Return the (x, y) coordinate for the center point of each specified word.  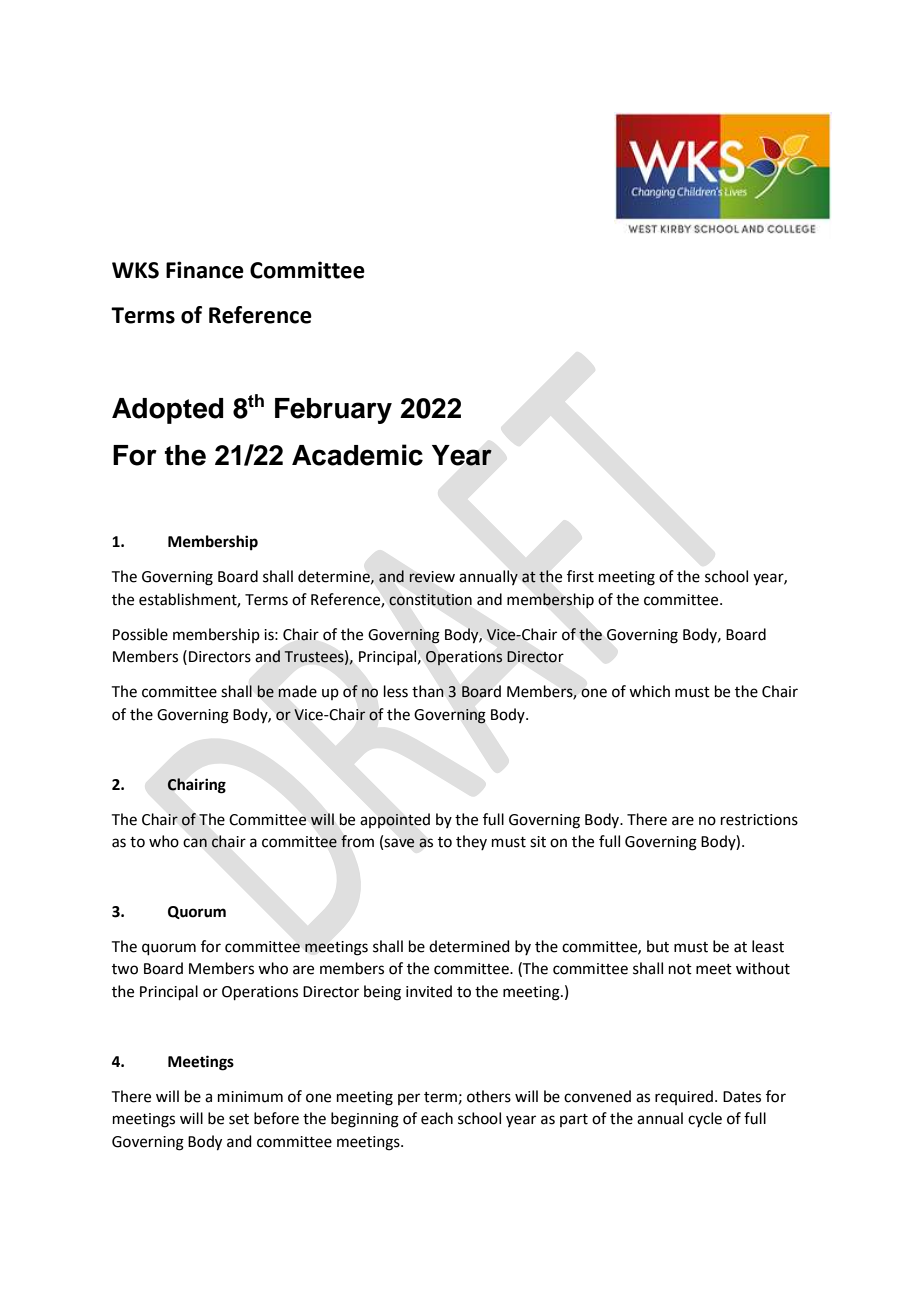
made (297, 691)
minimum (250, 1097)
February (333, 411)
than (428, 691)
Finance (205, 270)
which (649, 691)
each (437, 1118)
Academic (357, 455)
